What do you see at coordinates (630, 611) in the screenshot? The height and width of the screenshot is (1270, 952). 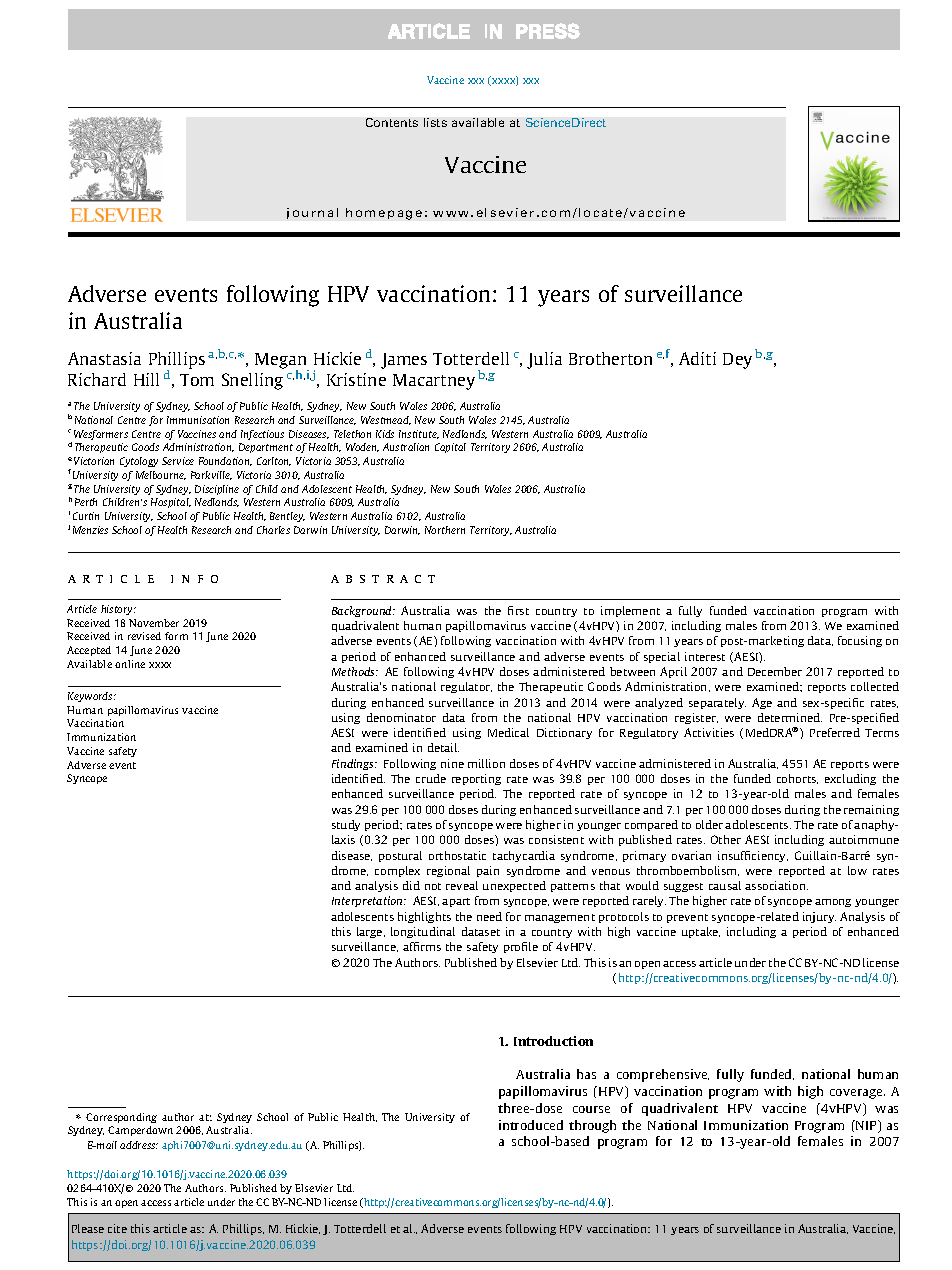 I see `implement` at bounding box center [630, 611].
